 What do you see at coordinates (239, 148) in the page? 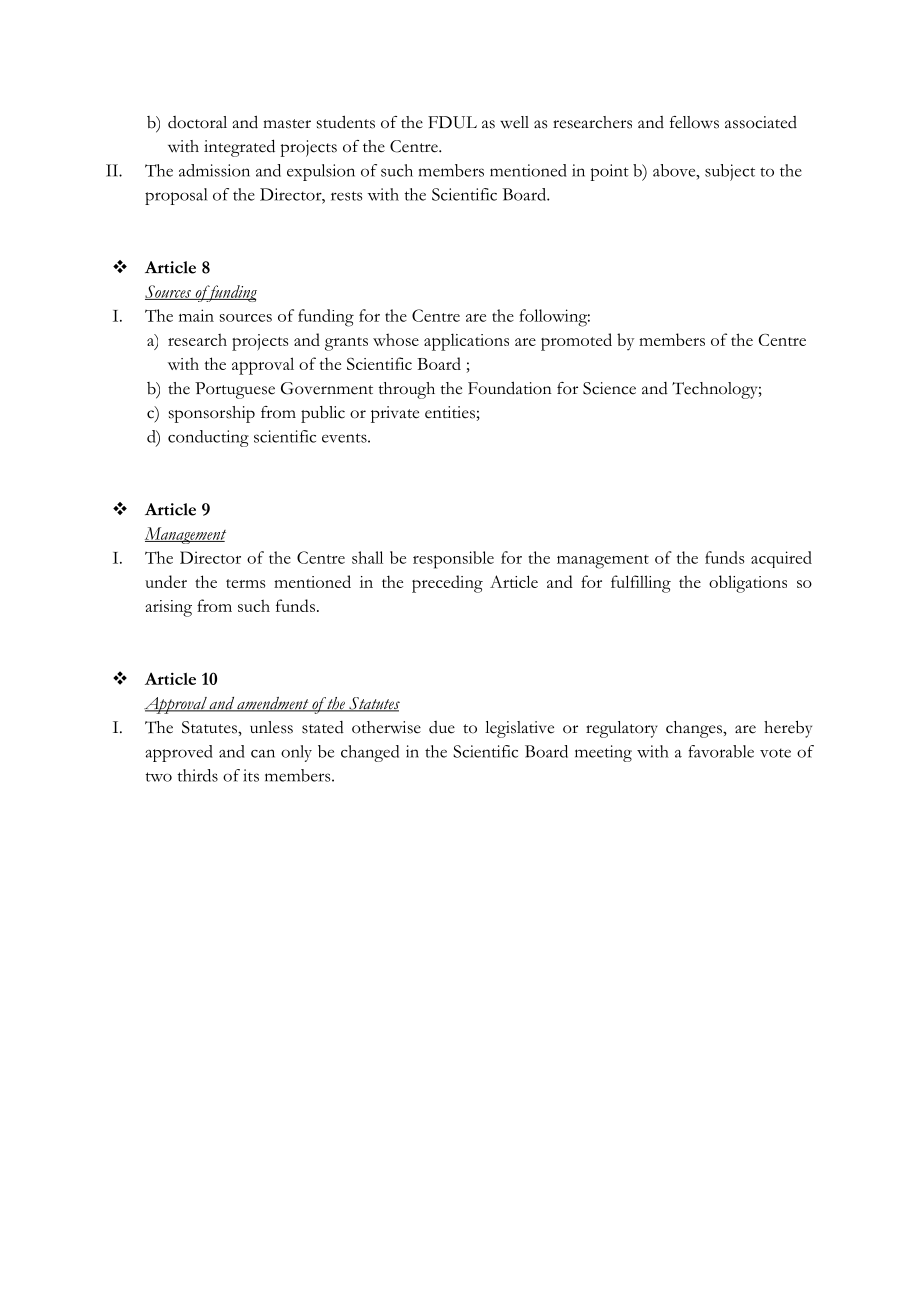
I see `integrated` at bounding box center [239, 148].
